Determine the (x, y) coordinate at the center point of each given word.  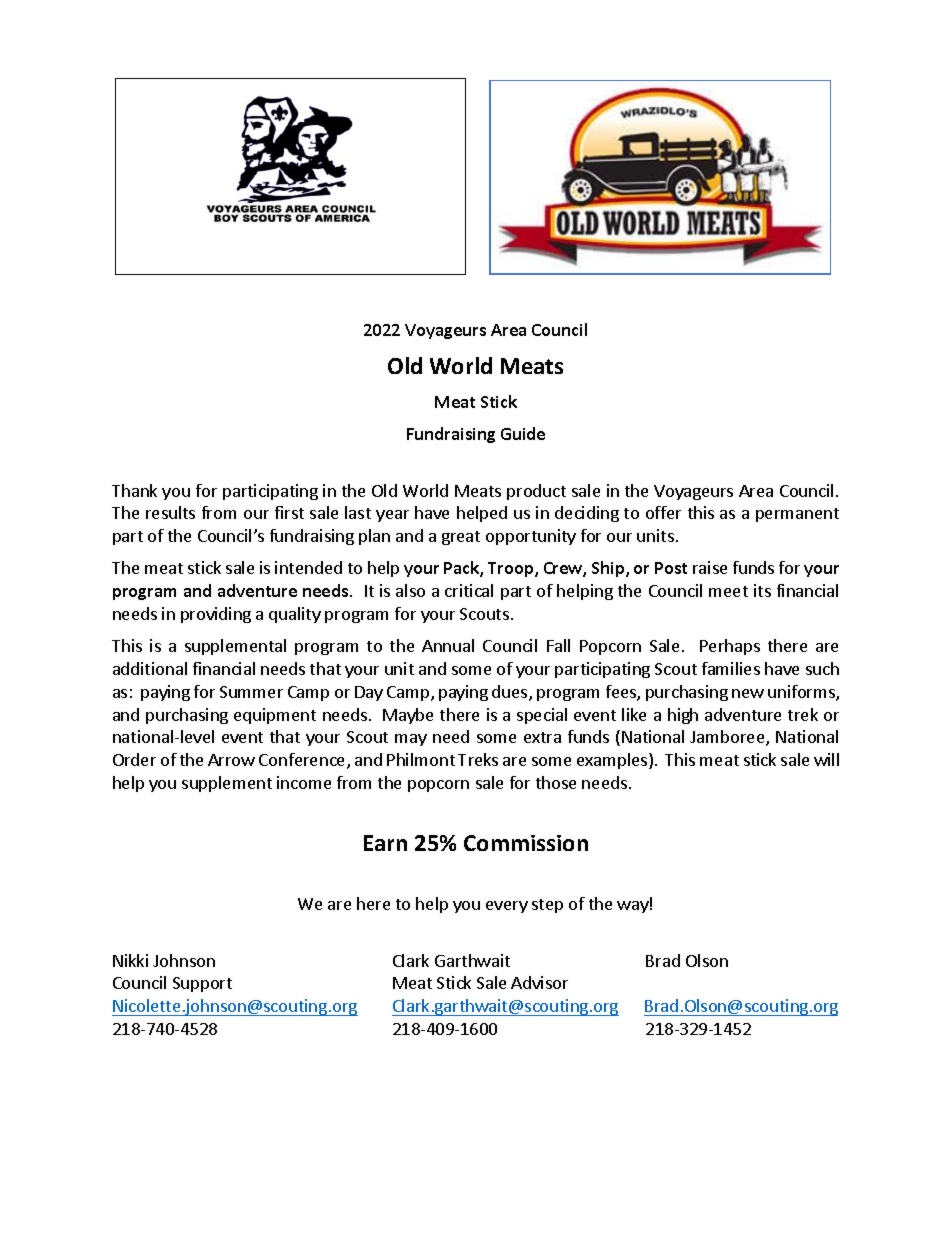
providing (216, 615)
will (826, 759)
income (304, 782)
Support (202, 984)
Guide (523, 433)
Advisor (539, 982)
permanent (797, 515)
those (556, 782)
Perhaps (730, 647)
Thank (134, 490)
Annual (448, 645)
